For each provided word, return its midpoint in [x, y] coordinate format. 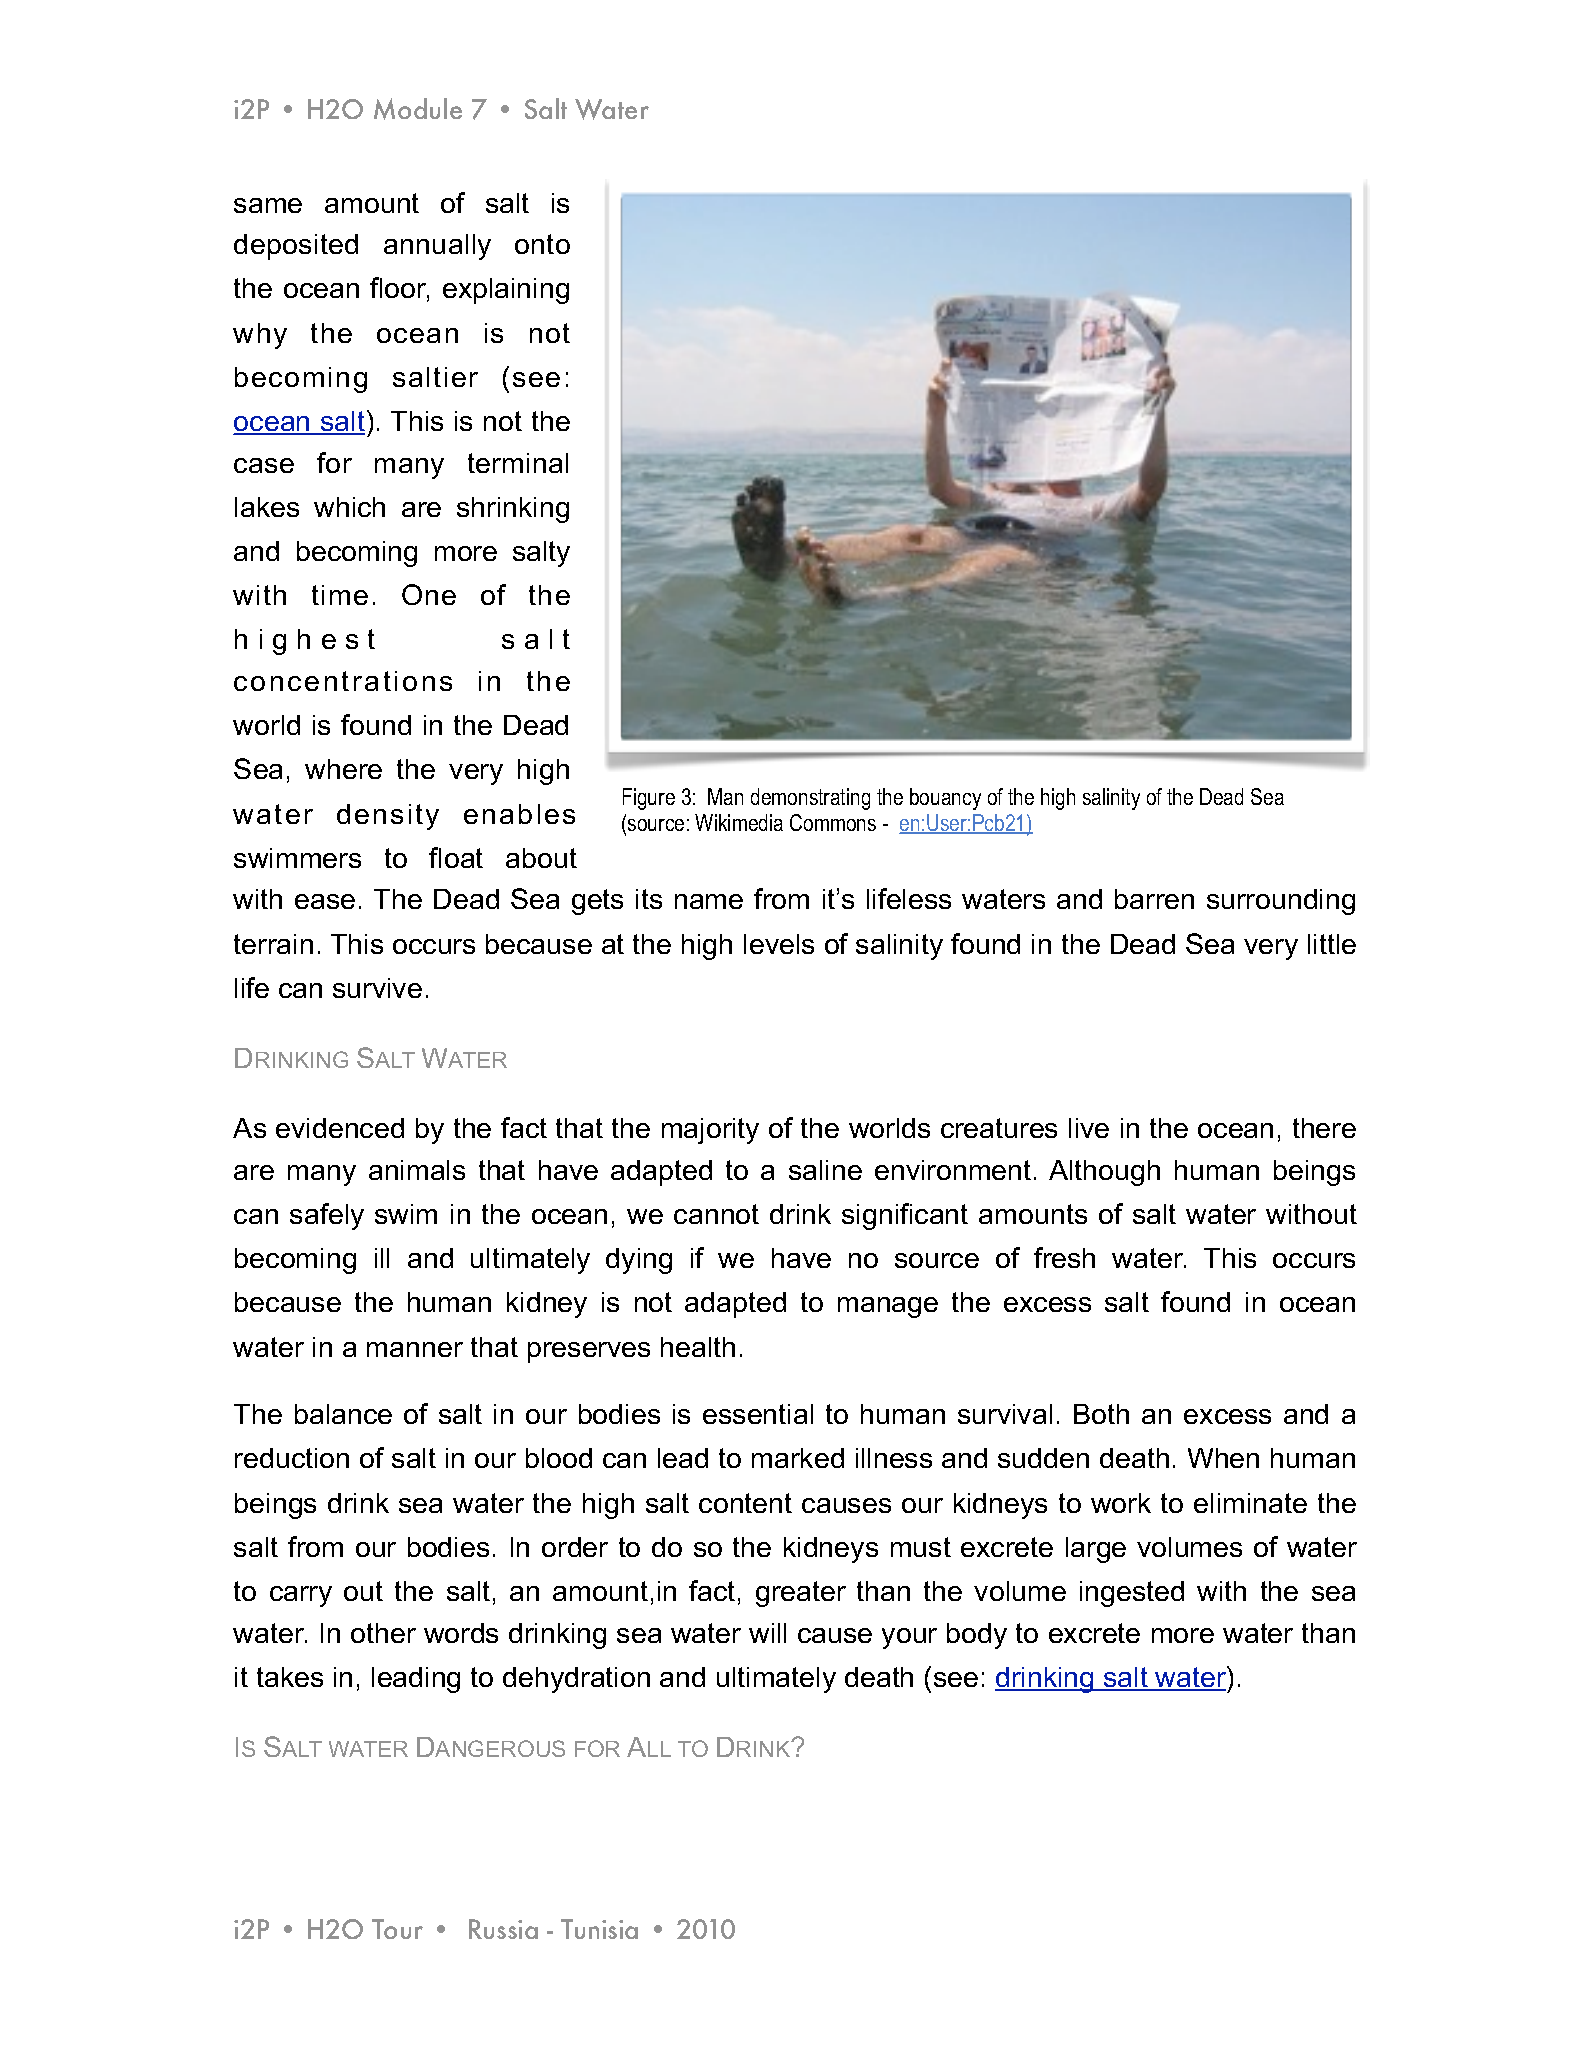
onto [542, 244]
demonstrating [810, 799]
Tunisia [599, 1929]
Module [418, 109]
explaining [506, 291]
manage [888, 1307]
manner [415, 1349]
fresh [1064, 1257]
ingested [1132, 1594]
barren [1154, 899]
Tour [397, 1929]
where [343, 769]
